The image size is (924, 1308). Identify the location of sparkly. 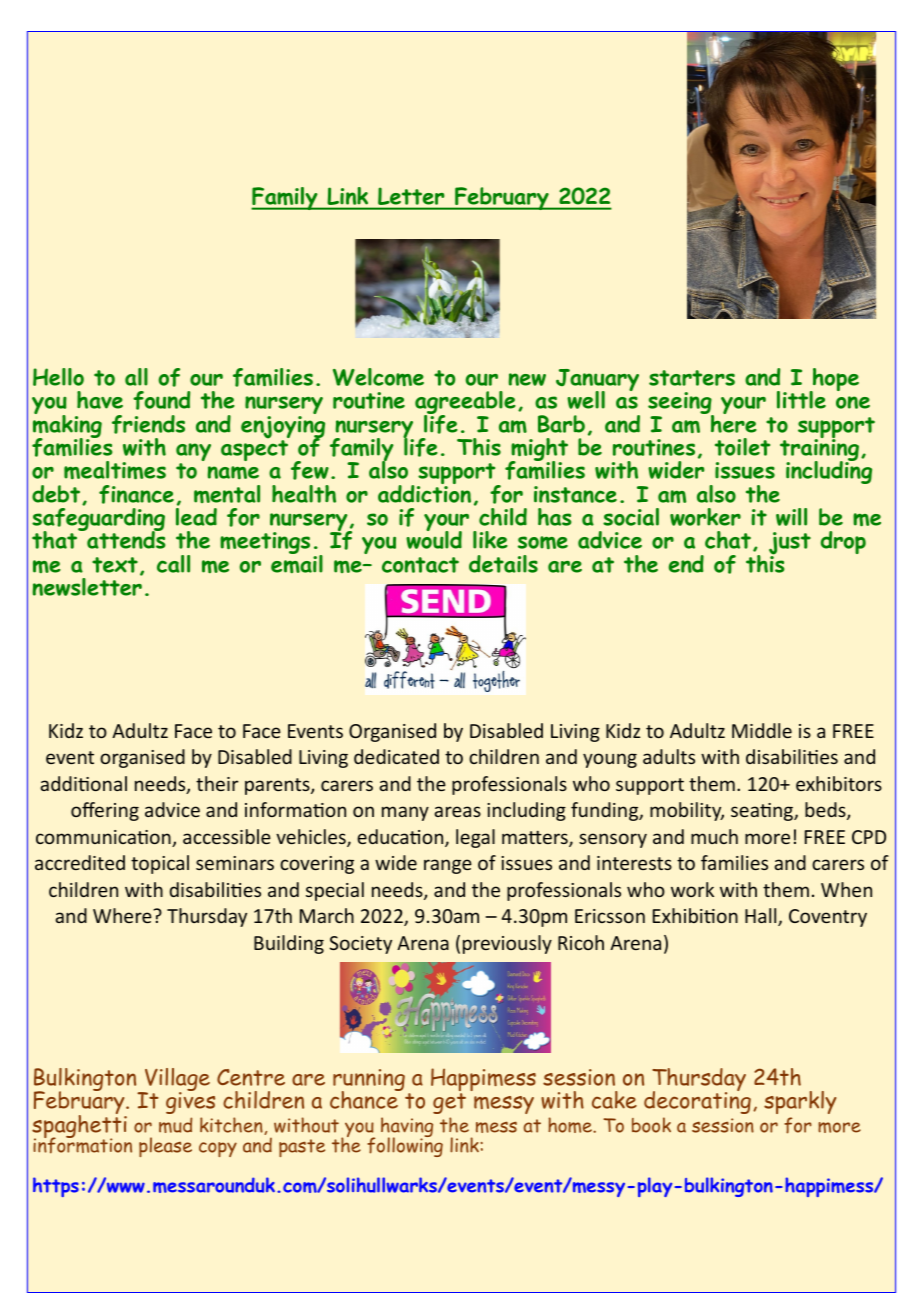
(800, 1102).
